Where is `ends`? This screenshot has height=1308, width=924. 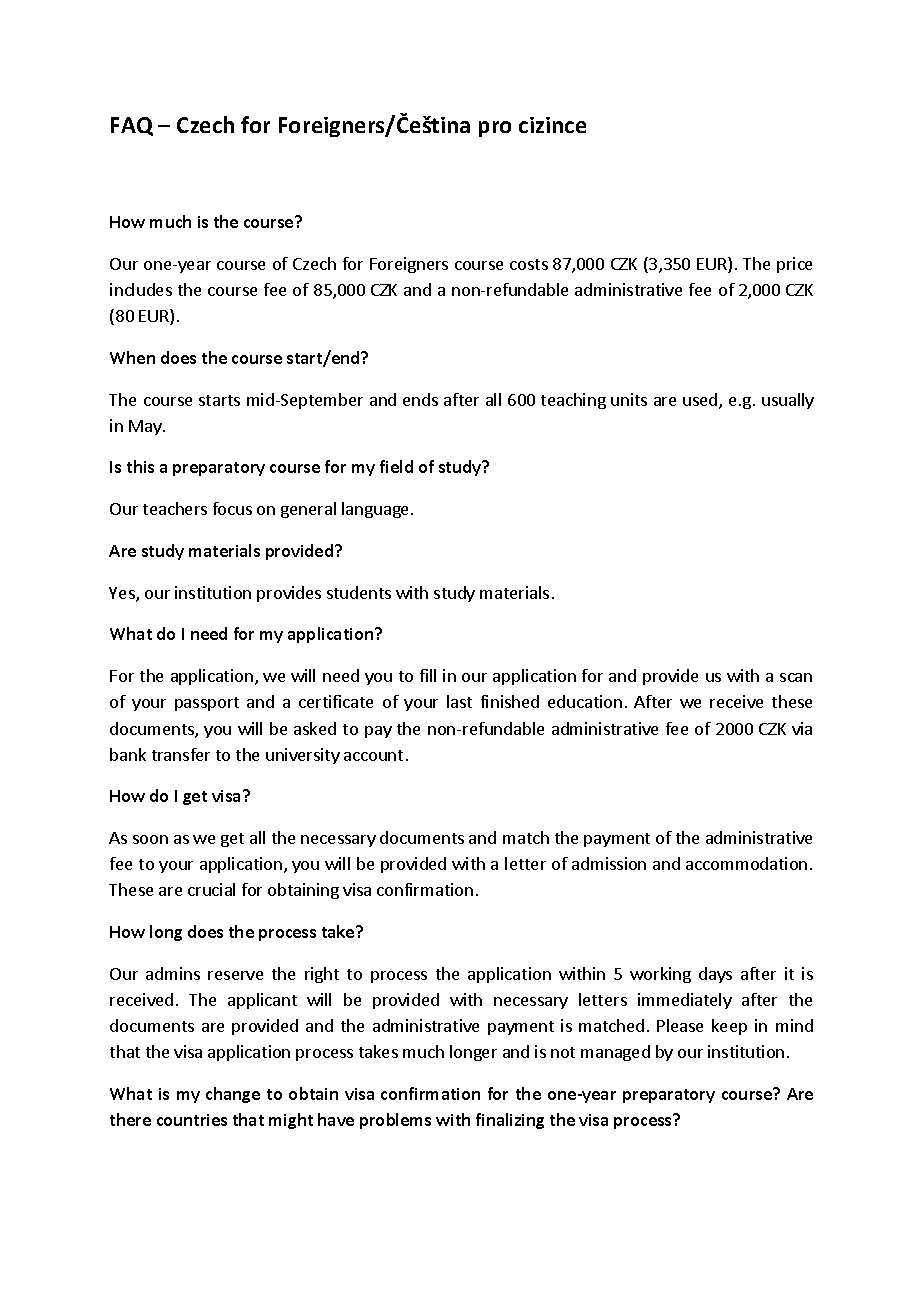
ends is located at coordinates (420, 399).
